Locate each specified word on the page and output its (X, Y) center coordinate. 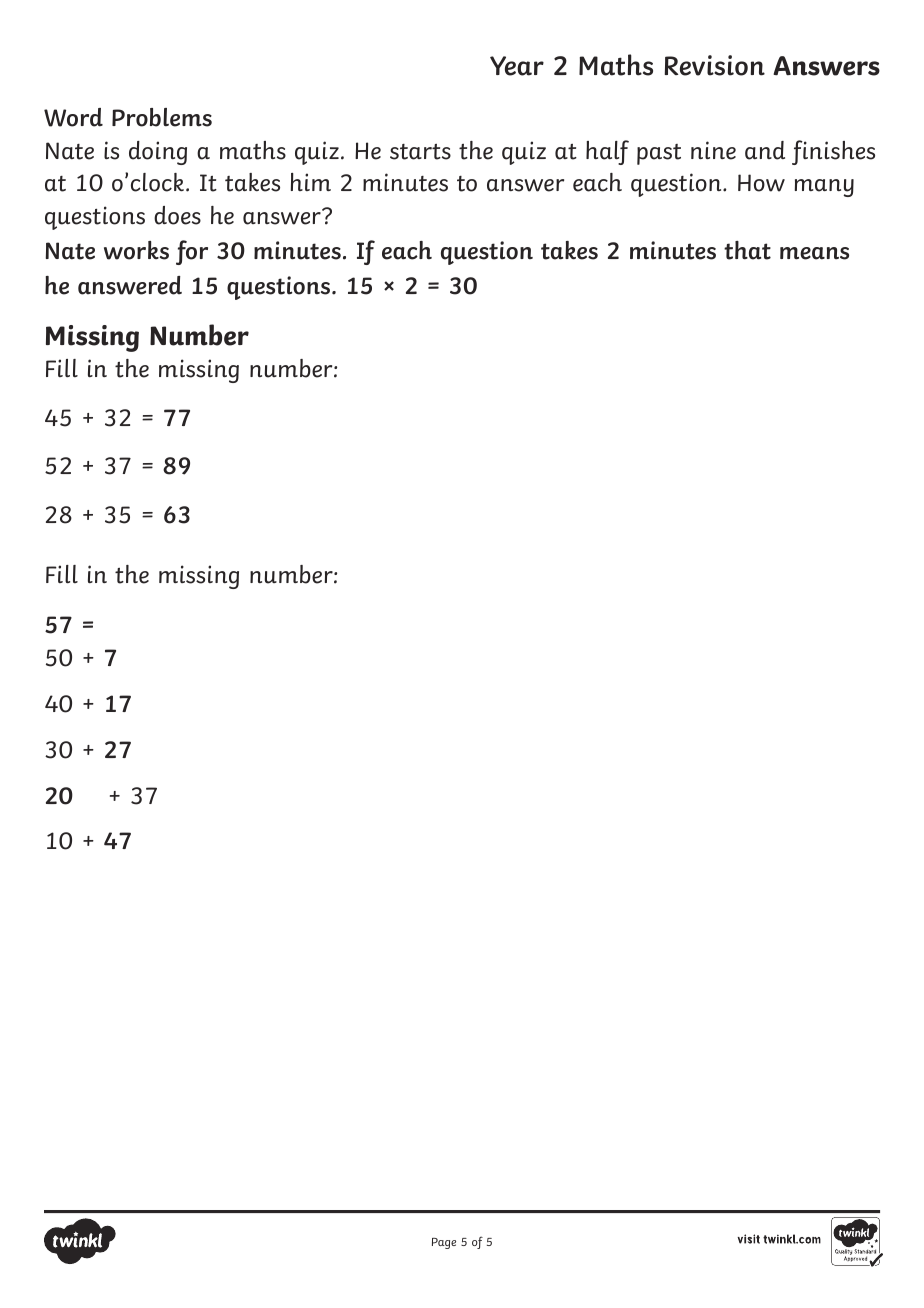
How (761, 183)
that (747, 250)
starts (420, 152)
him (311, 182)
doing (158, 153)
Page (444, 1243)
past (659, 154)
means (814, 253)
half (607, 152)
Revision (715, 65)
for (192, 252)
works (136, 250)
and (765, 150)
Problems (162, 117)
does (177, 215)
